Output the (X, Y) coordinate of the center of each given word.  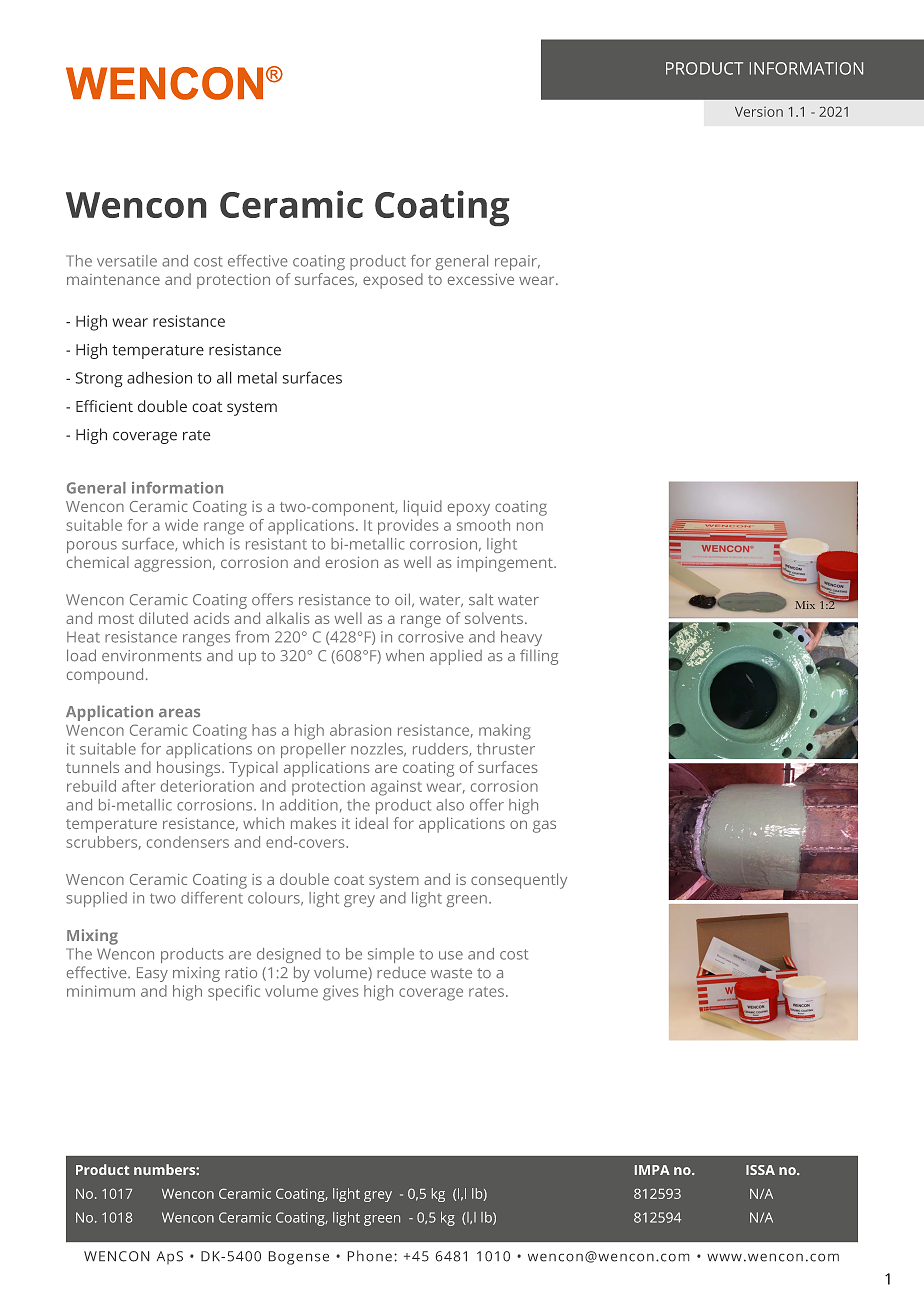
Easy (152, 974)
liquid (423, 508)
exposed (393, 281)
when (405, 655)
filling (539, 657)
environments (151, 656)
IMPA (652, 1170)
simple (391, 955)
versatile (127, 261)
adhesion (159, 378)
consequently (519, 881)
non (530, 526)
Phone (370, 1256)
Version (759, 111)
